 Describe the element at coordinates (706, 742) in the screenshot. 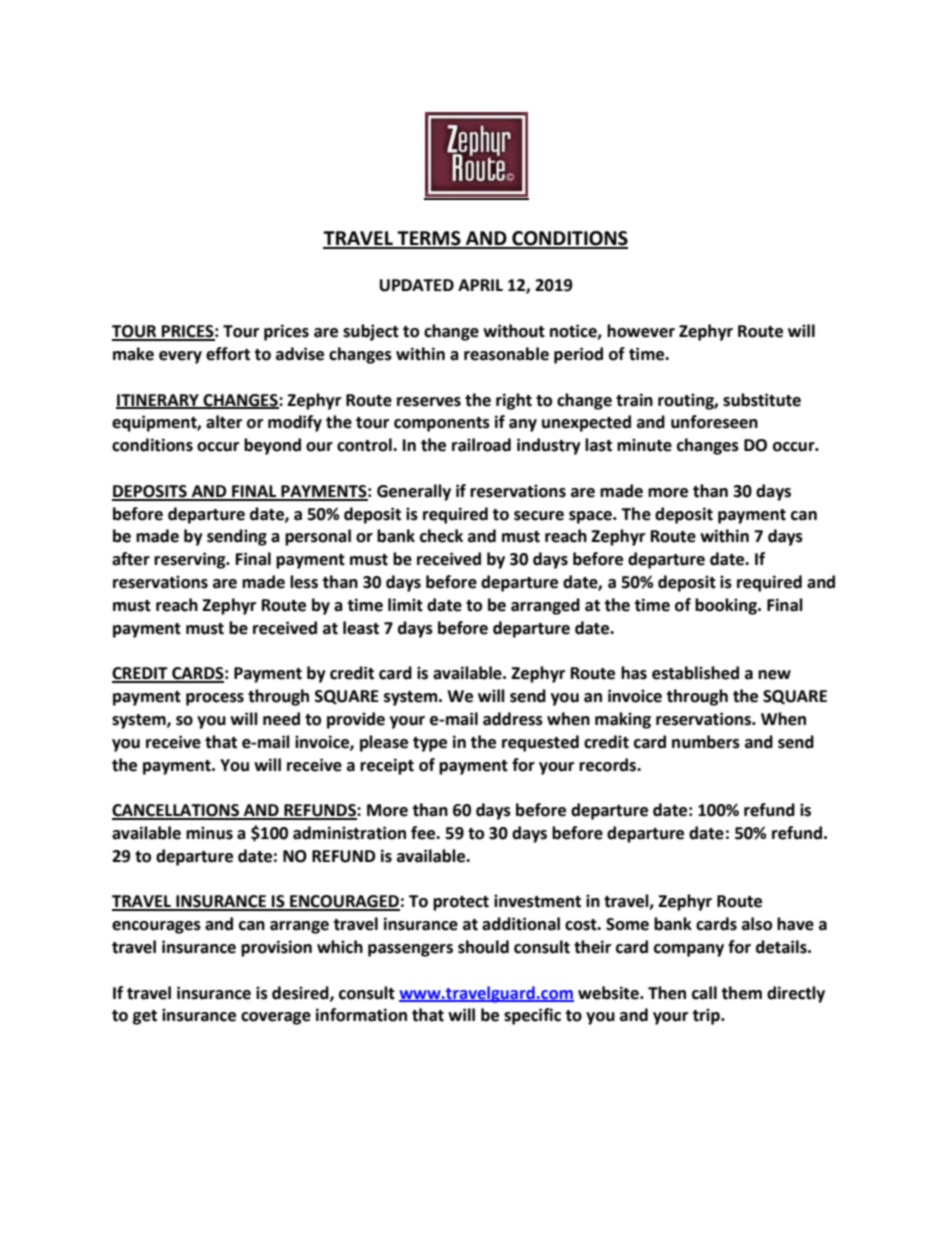

I see `numbers` at that location.
